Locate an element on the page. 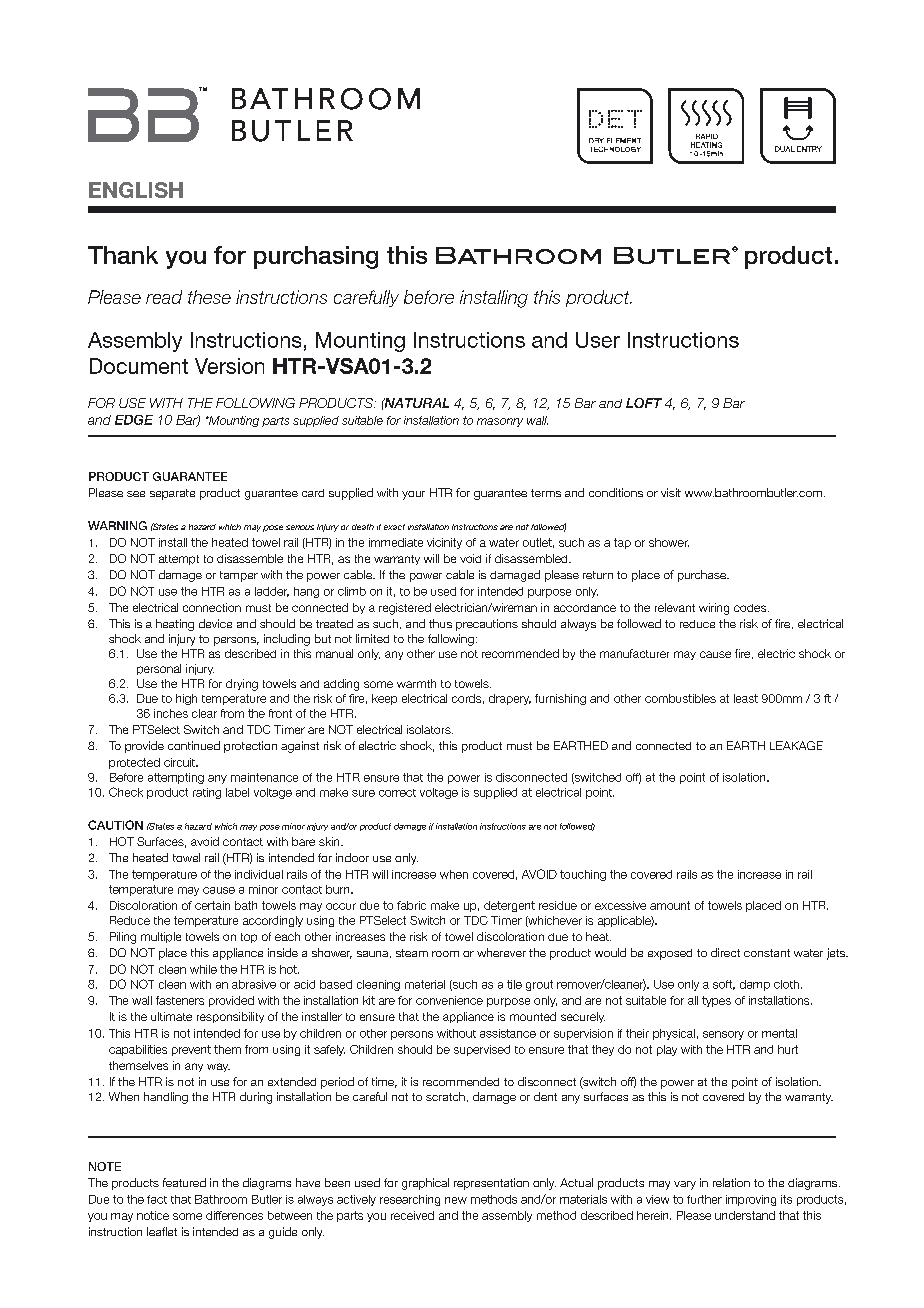 Image resolution: width=924 pixels, height=1308 pixels. constant is located at coordinates (767, 953).
